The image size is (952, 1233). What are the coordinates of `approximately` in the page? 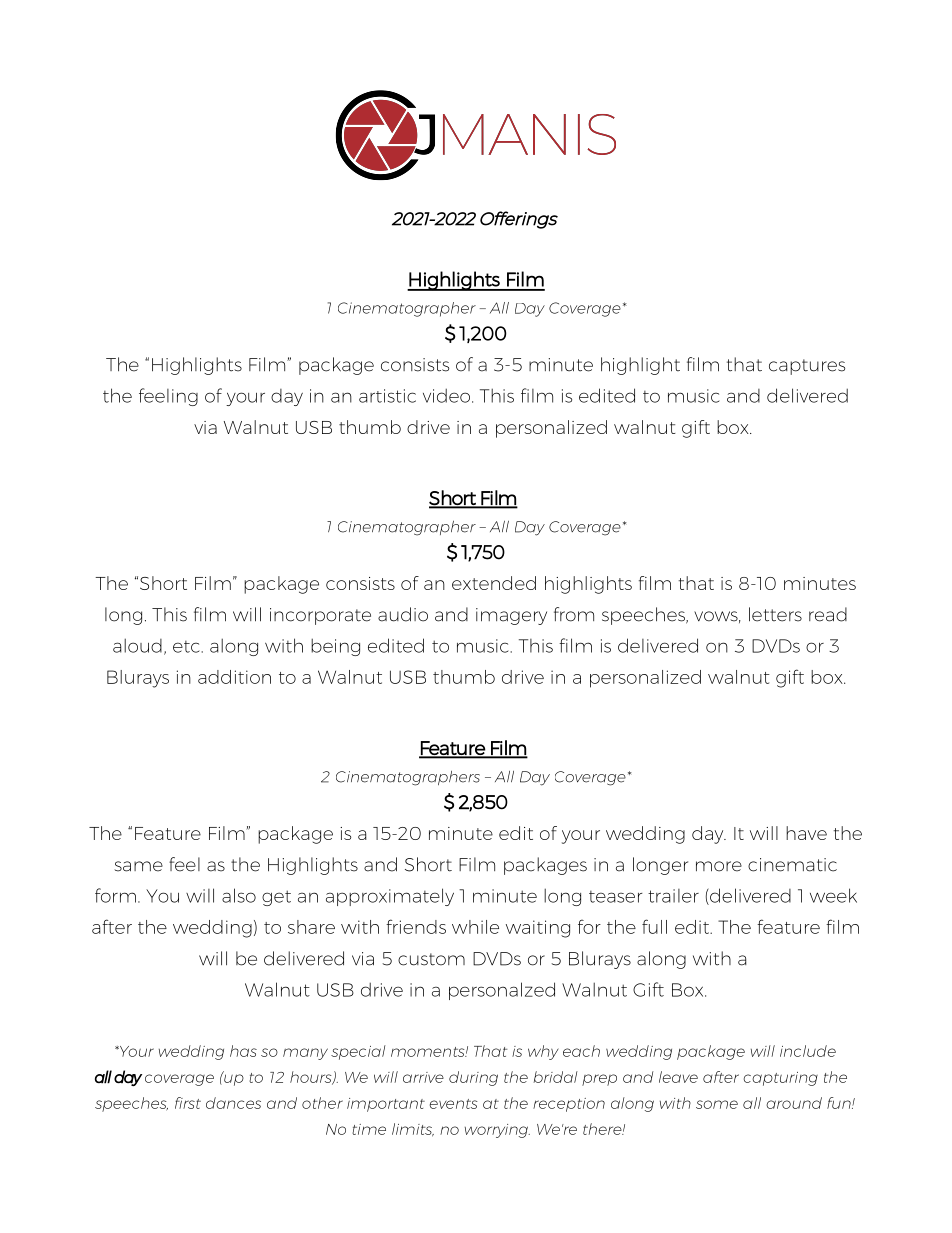 It's located at (390, 897).
